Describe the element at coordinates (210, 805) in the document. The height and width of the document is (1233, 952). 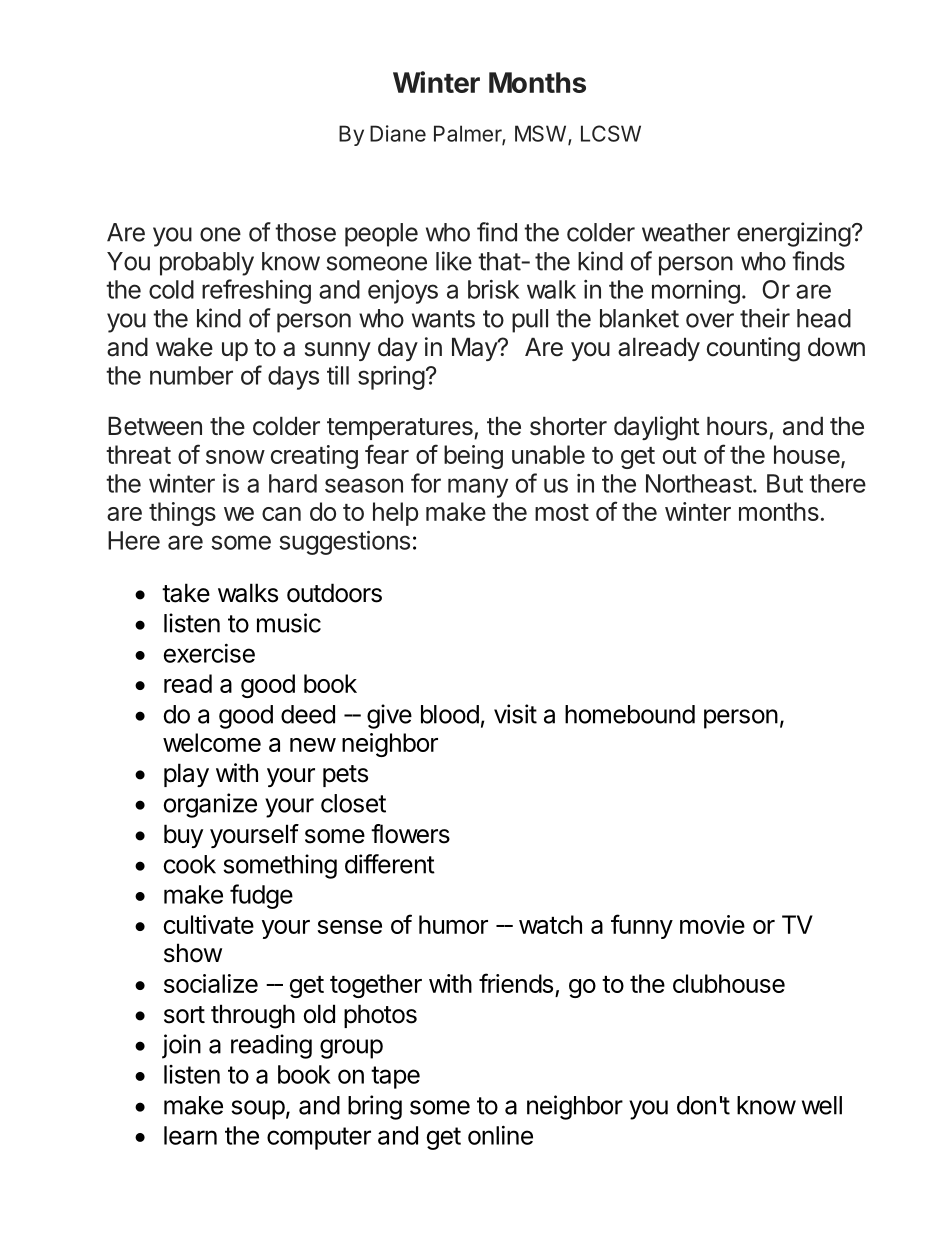
I see `organize` at that location.
